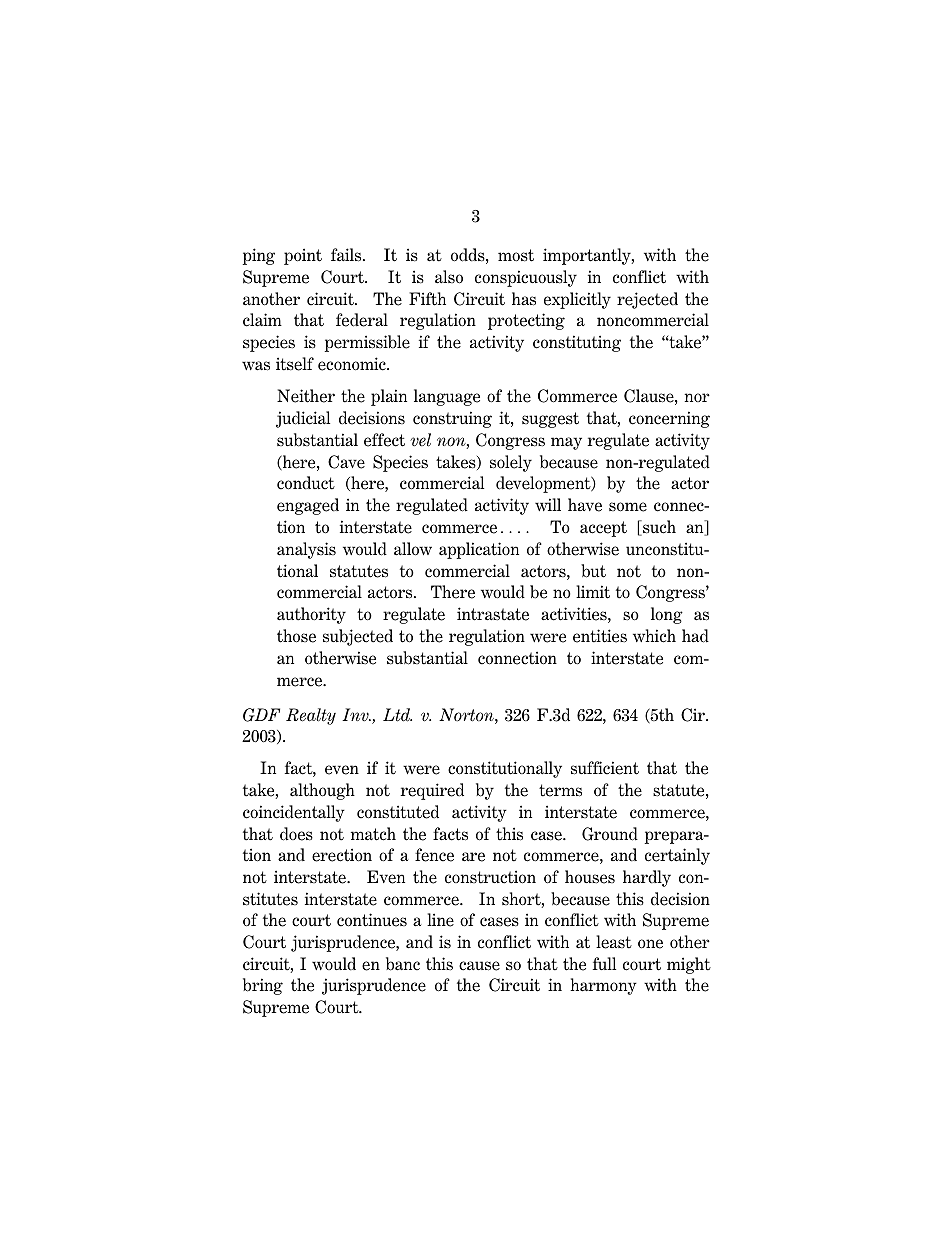 The height and width of the image is (1233, 952). What do you see at coordinates (650, 944) in the image?
I see `one` at bounding box center [650, 944].
